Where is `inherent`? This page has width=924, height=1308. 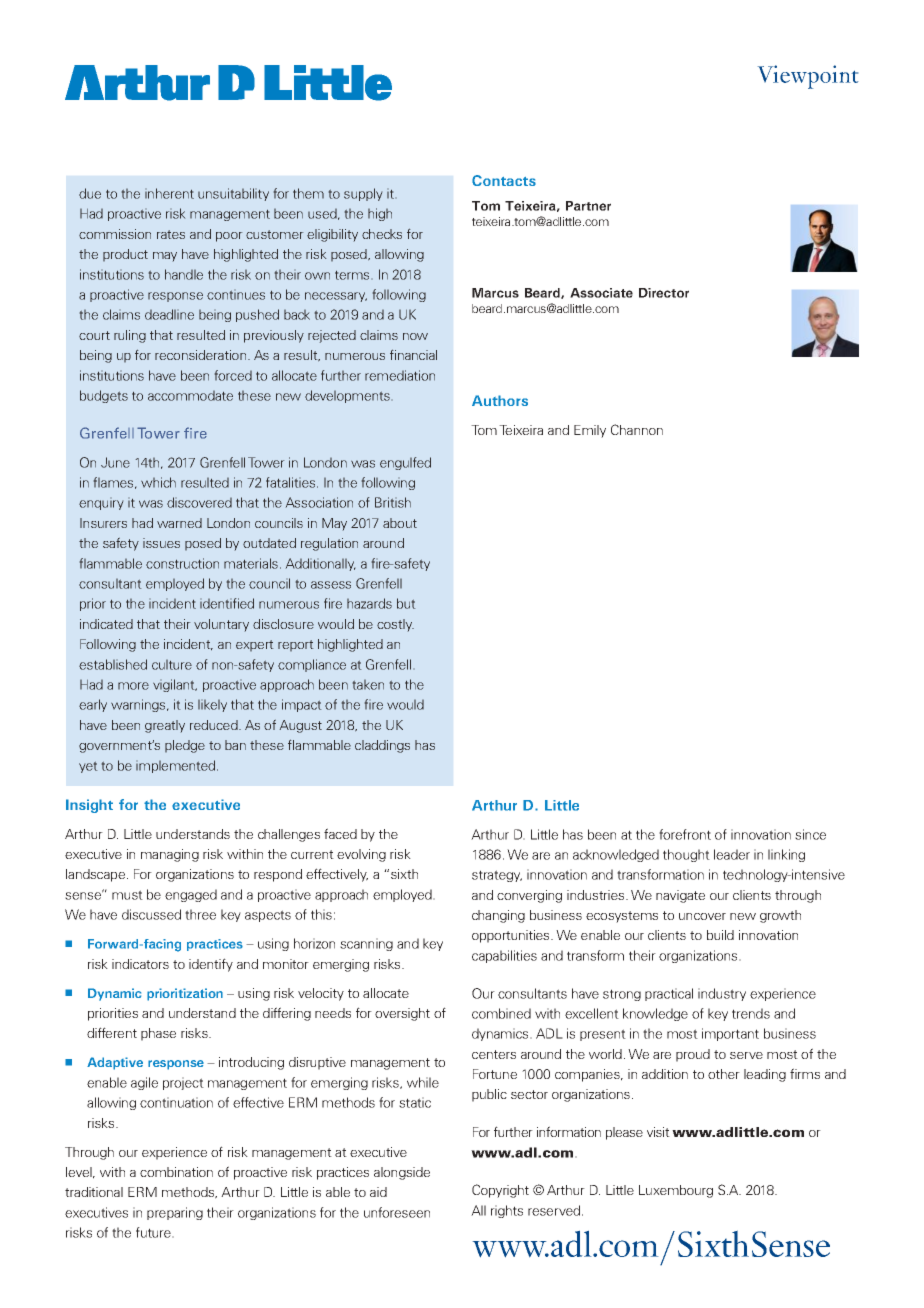
inherent is located at coordinates (169, 193).
